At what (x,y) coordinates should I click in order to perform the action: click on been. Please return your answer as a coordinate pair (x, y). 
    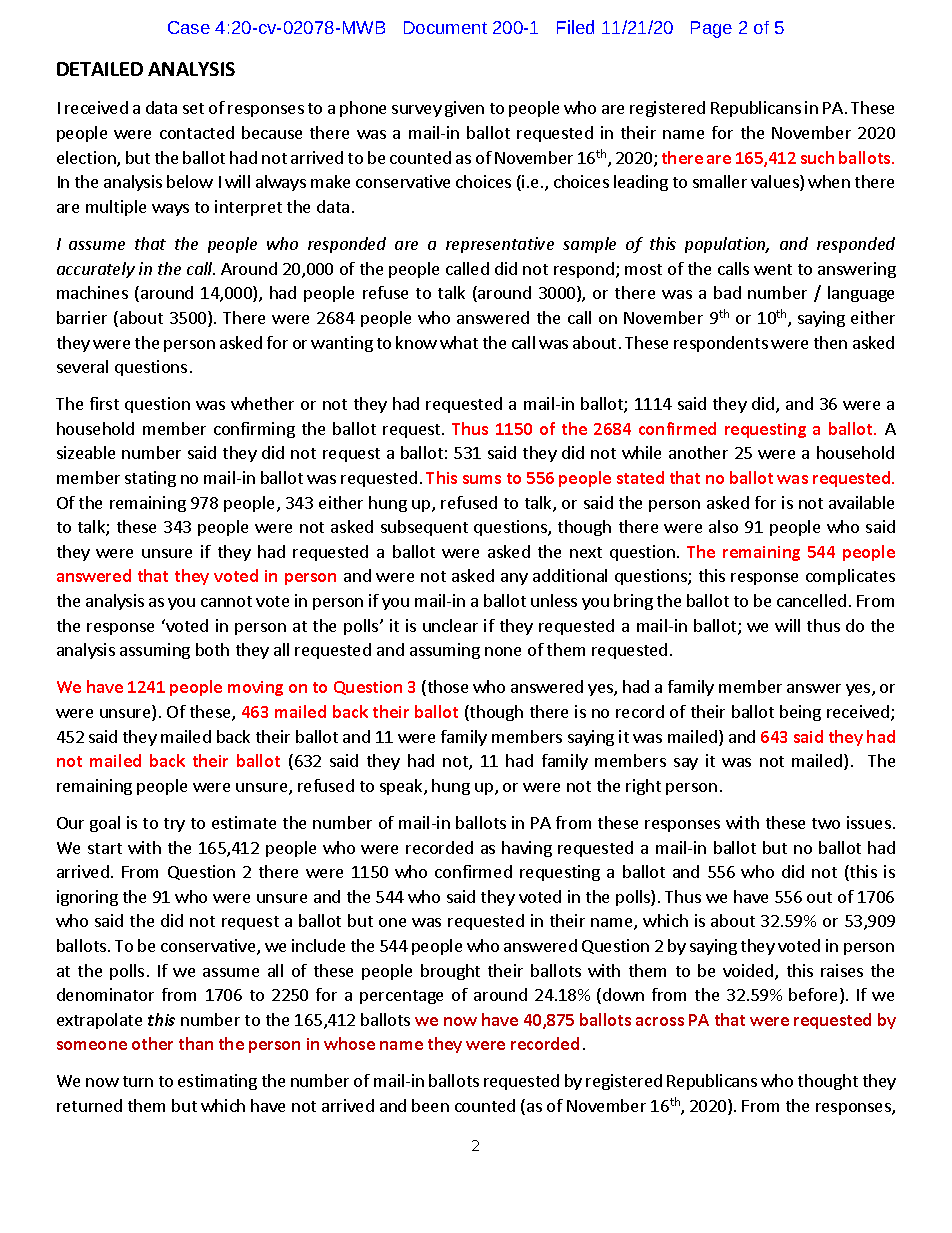
    Looking at the image, I should click on (430, 1105).
